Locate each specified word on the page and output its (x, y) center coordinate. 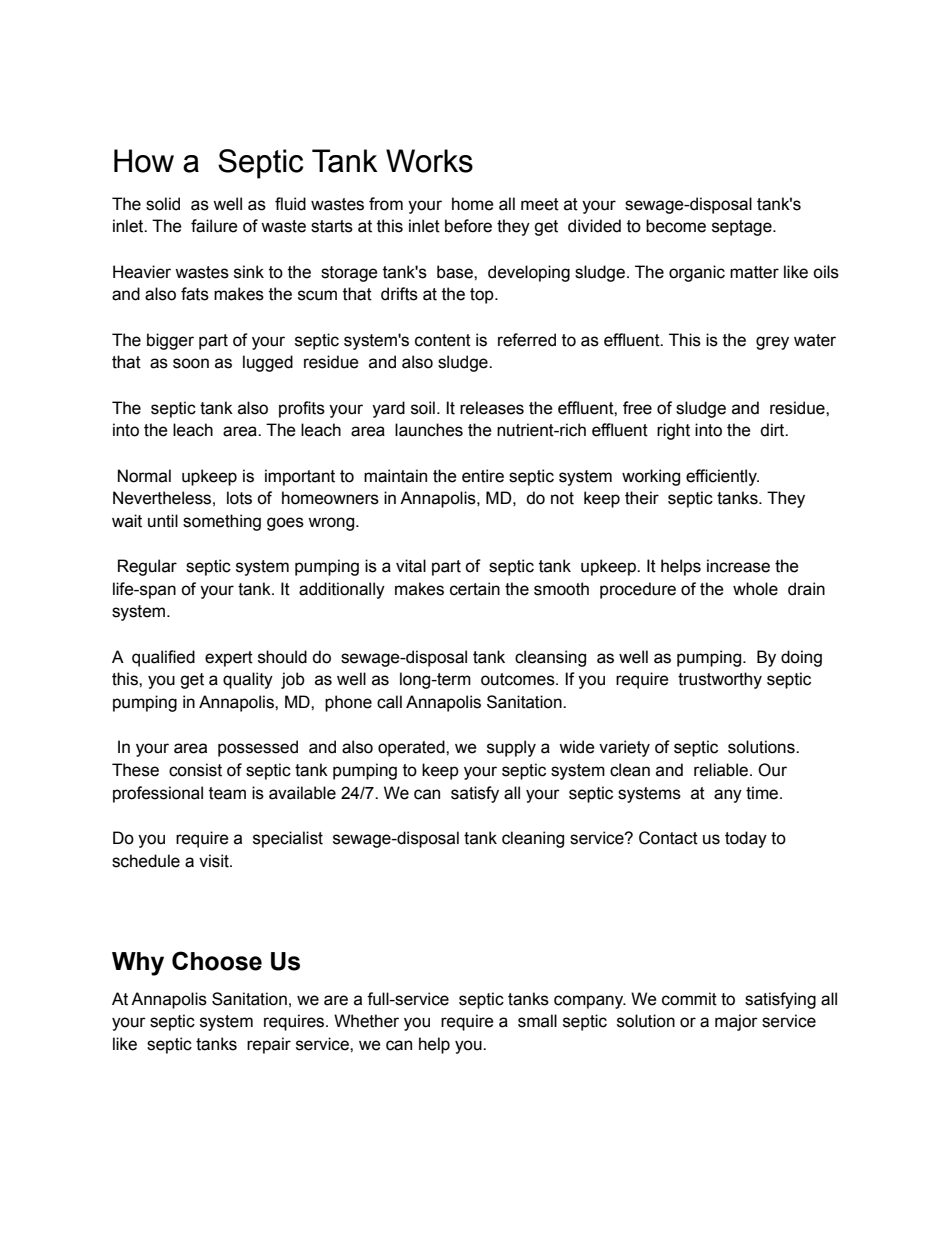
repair (269, 1045)
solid (163, 204)
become (676, 226)
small (537, 1021)
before (468, 226)
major (736, 1022)
